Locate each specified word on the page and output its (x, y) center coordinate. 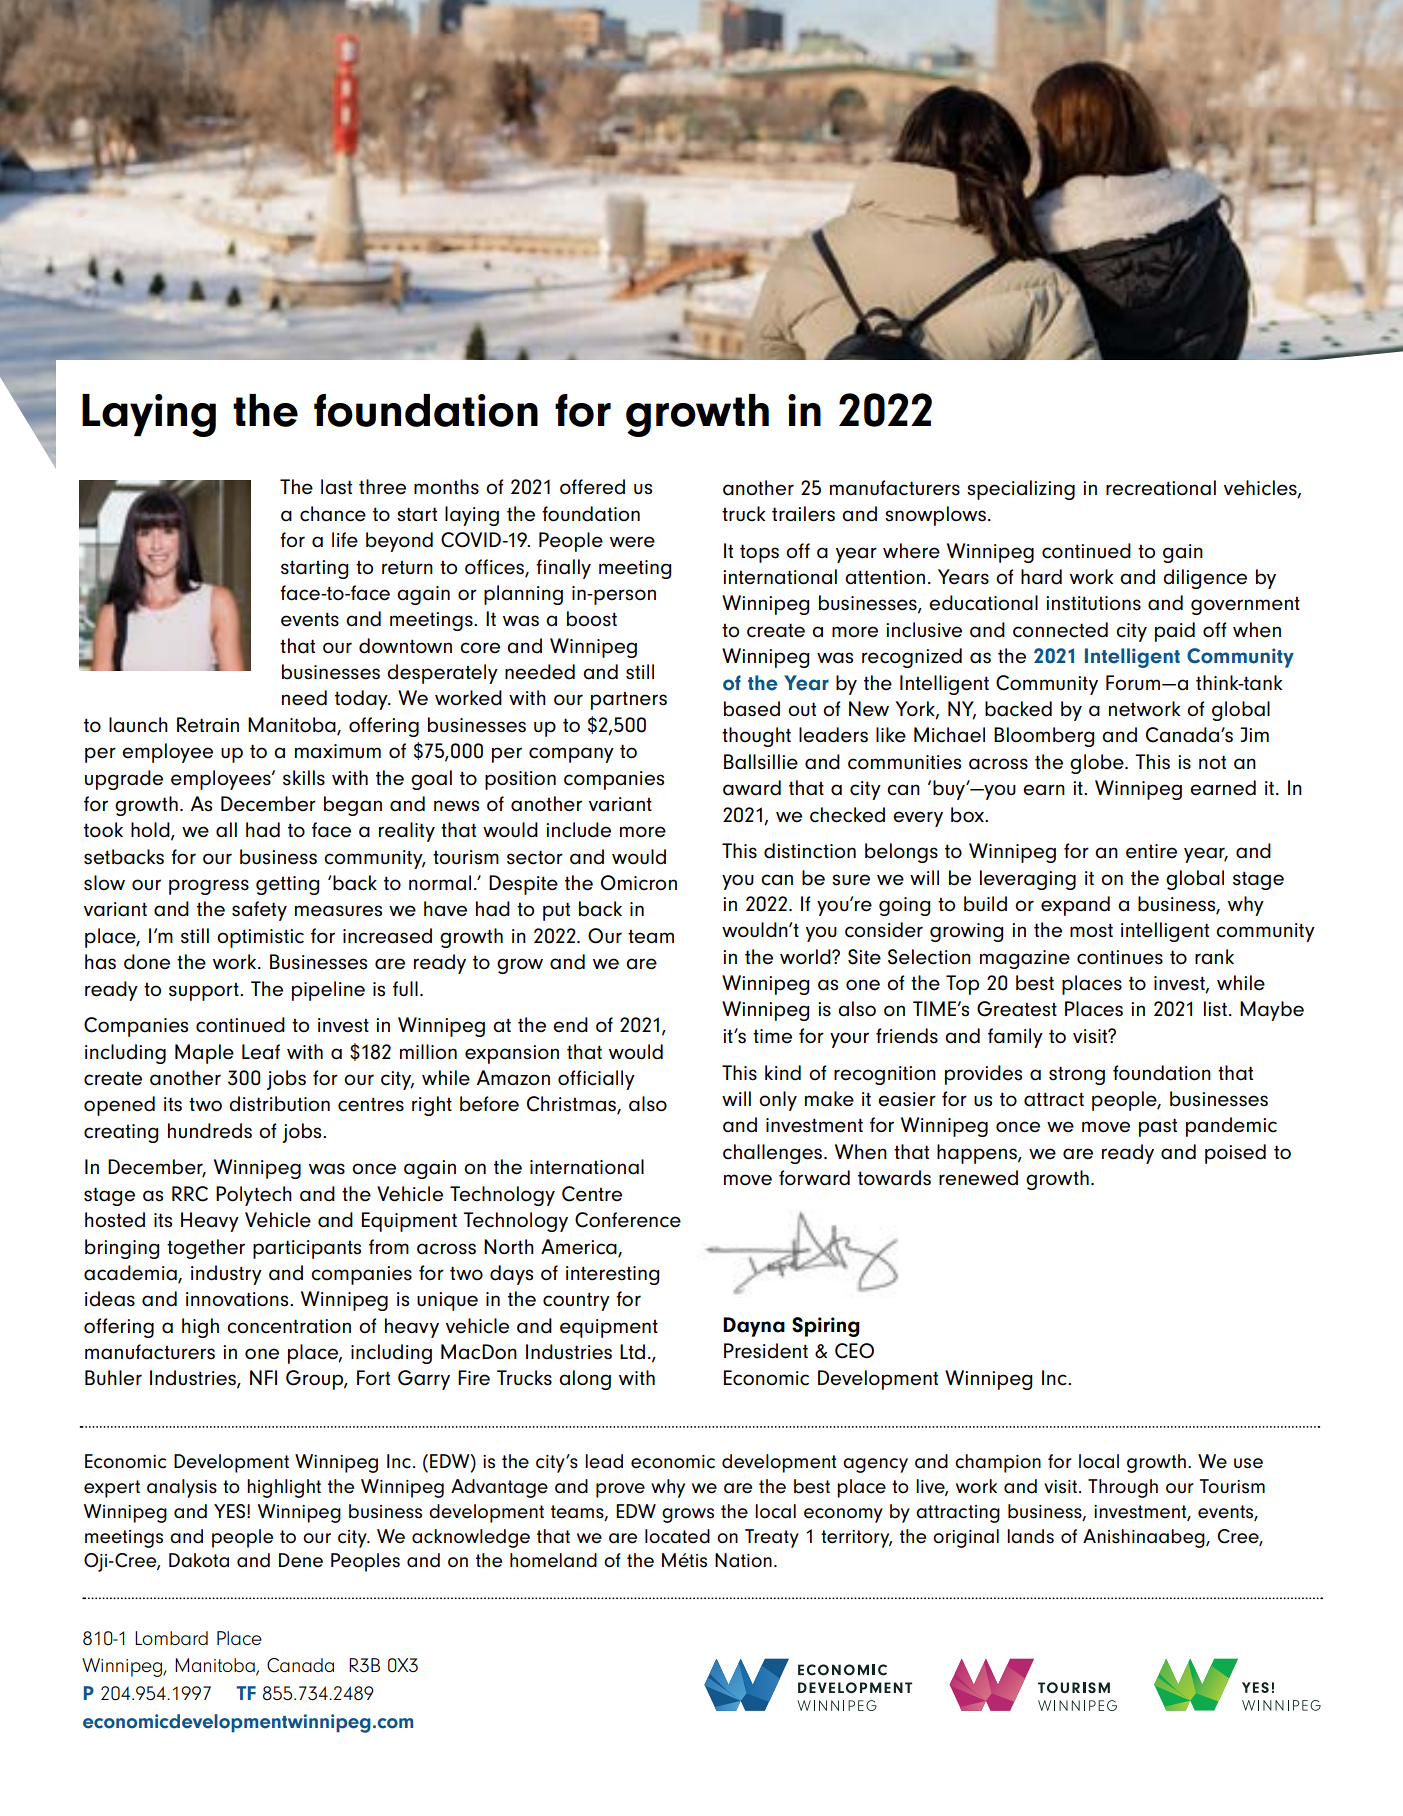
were (632, 542)
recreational (1161, 488)
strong (1077, 1075)
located (677, 1536)
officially (596, 1080)
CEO (854, 1351)
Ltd (632, 1352)
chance (333, 514)
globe (1098, 764)
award (752, 788)
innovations (238, 1299)
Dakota (199, 1560)
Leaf (261, 1052)
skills (304, 778)
